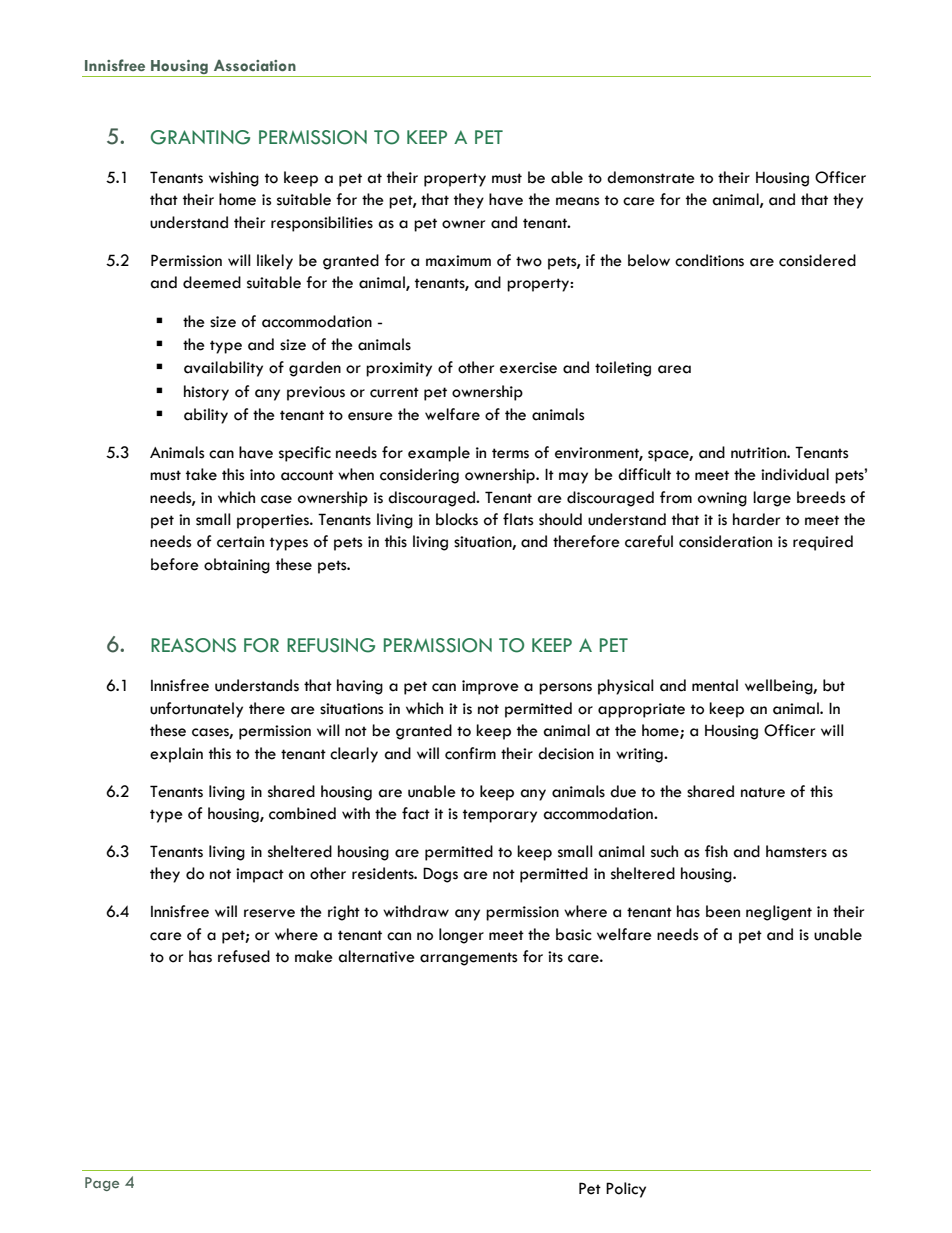  What do you see at coordinates (200, 137) in the screenshot?
I see `GRANTING` at bounding box center [200, 137].
